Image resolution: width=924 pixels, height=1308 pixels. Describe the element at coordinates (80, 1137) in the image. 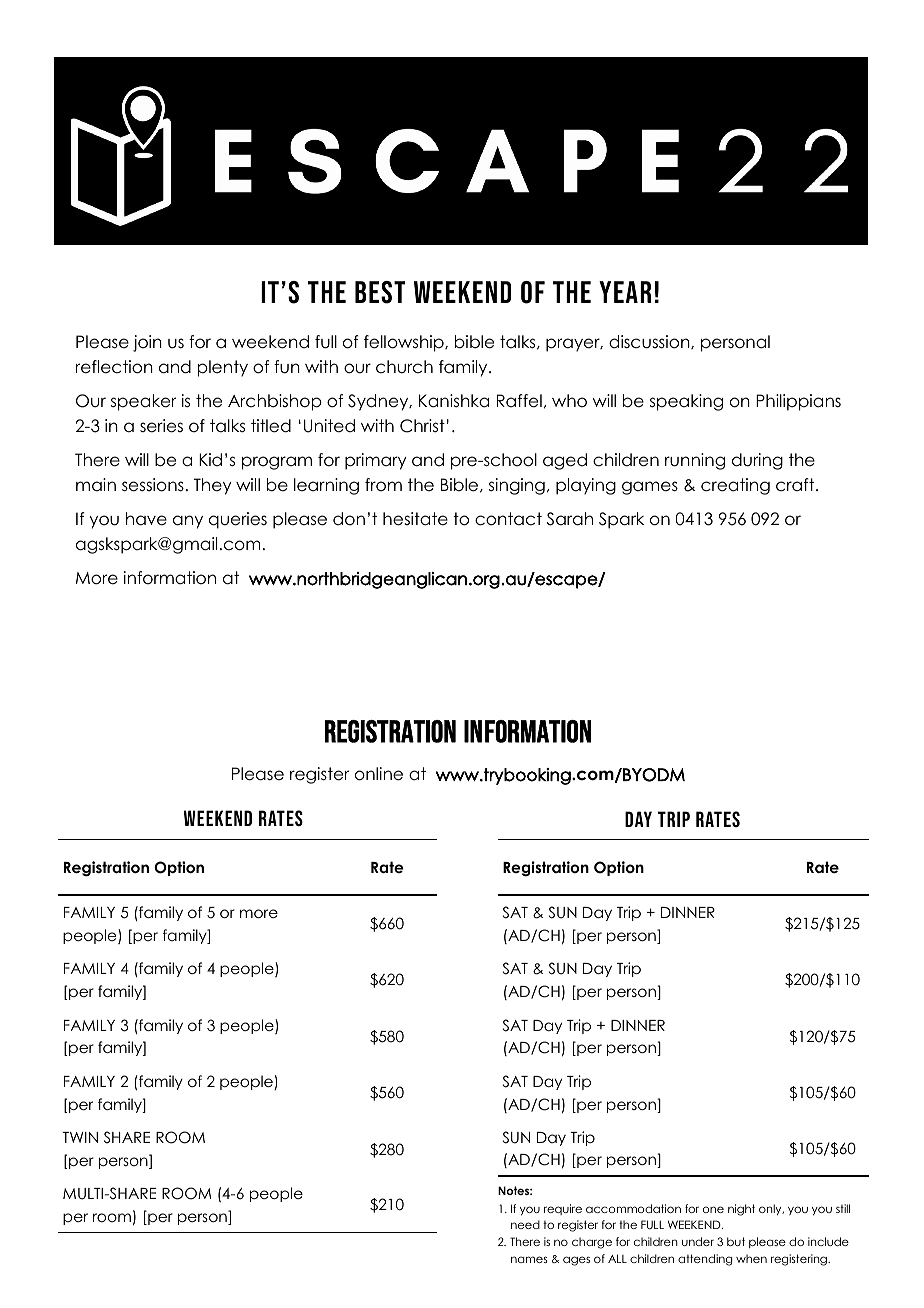

I see `TWIN` at that location.
